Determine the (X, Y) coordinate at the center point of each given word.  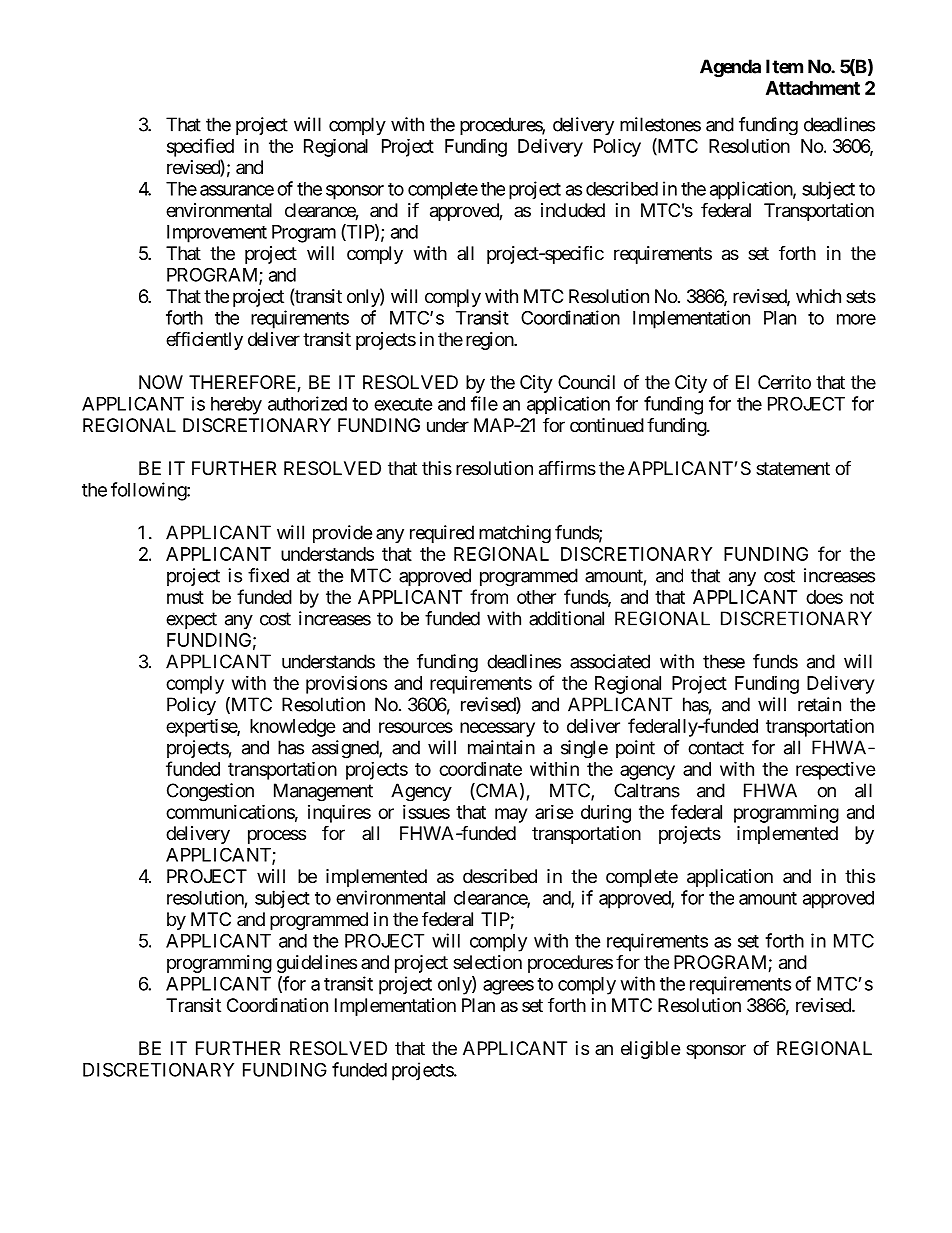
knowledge (293, 728)
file (484, 403)
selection (487, 962)
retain (819, 704)
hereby (236, 406)
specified (200, 147)
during (606, 814)
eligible (650, 1050)
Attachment (813, 88)
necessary (497, 729)
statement (793, 468)
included (573, 210)
